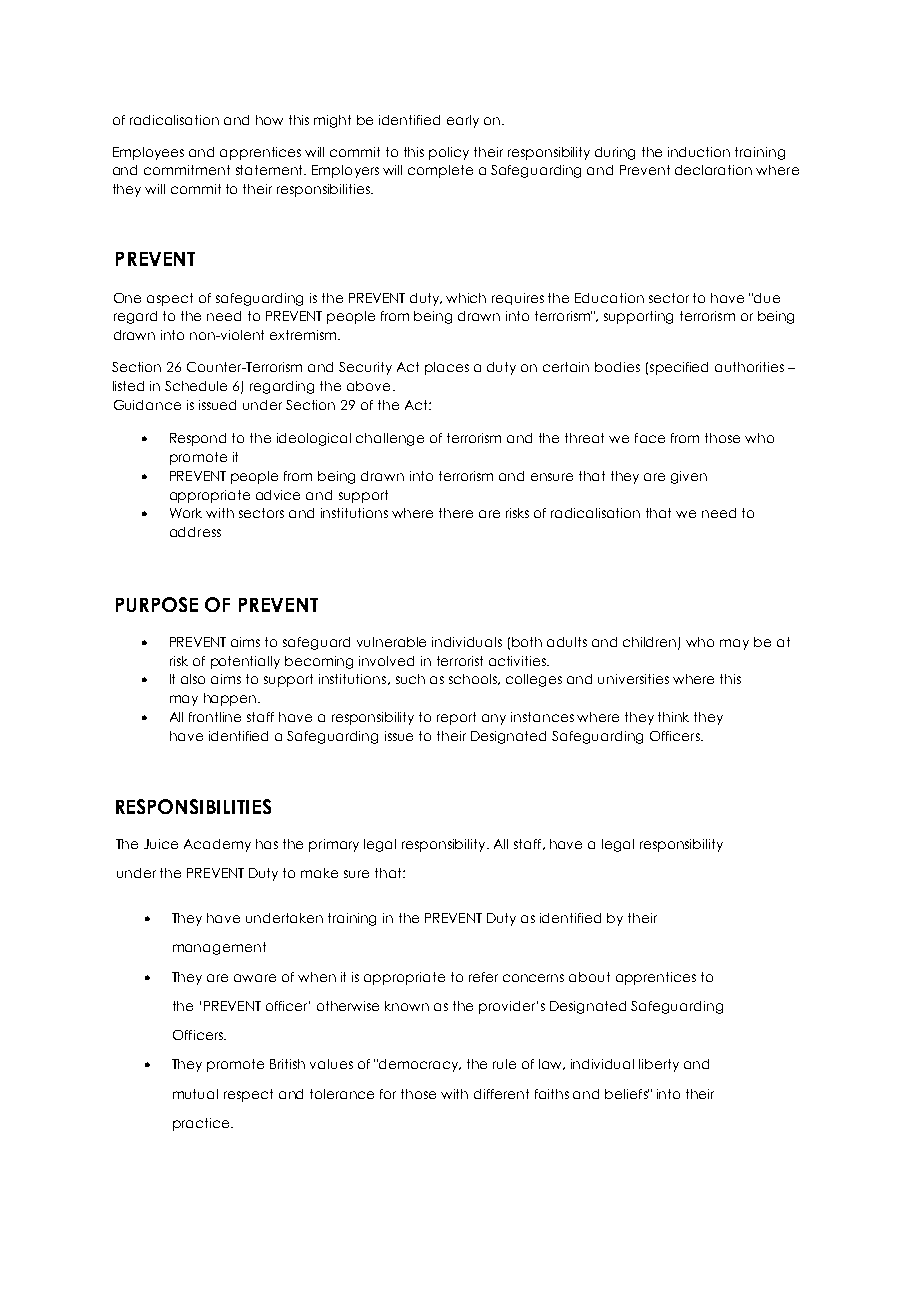  I want to click on induction, so click(699, 152).
